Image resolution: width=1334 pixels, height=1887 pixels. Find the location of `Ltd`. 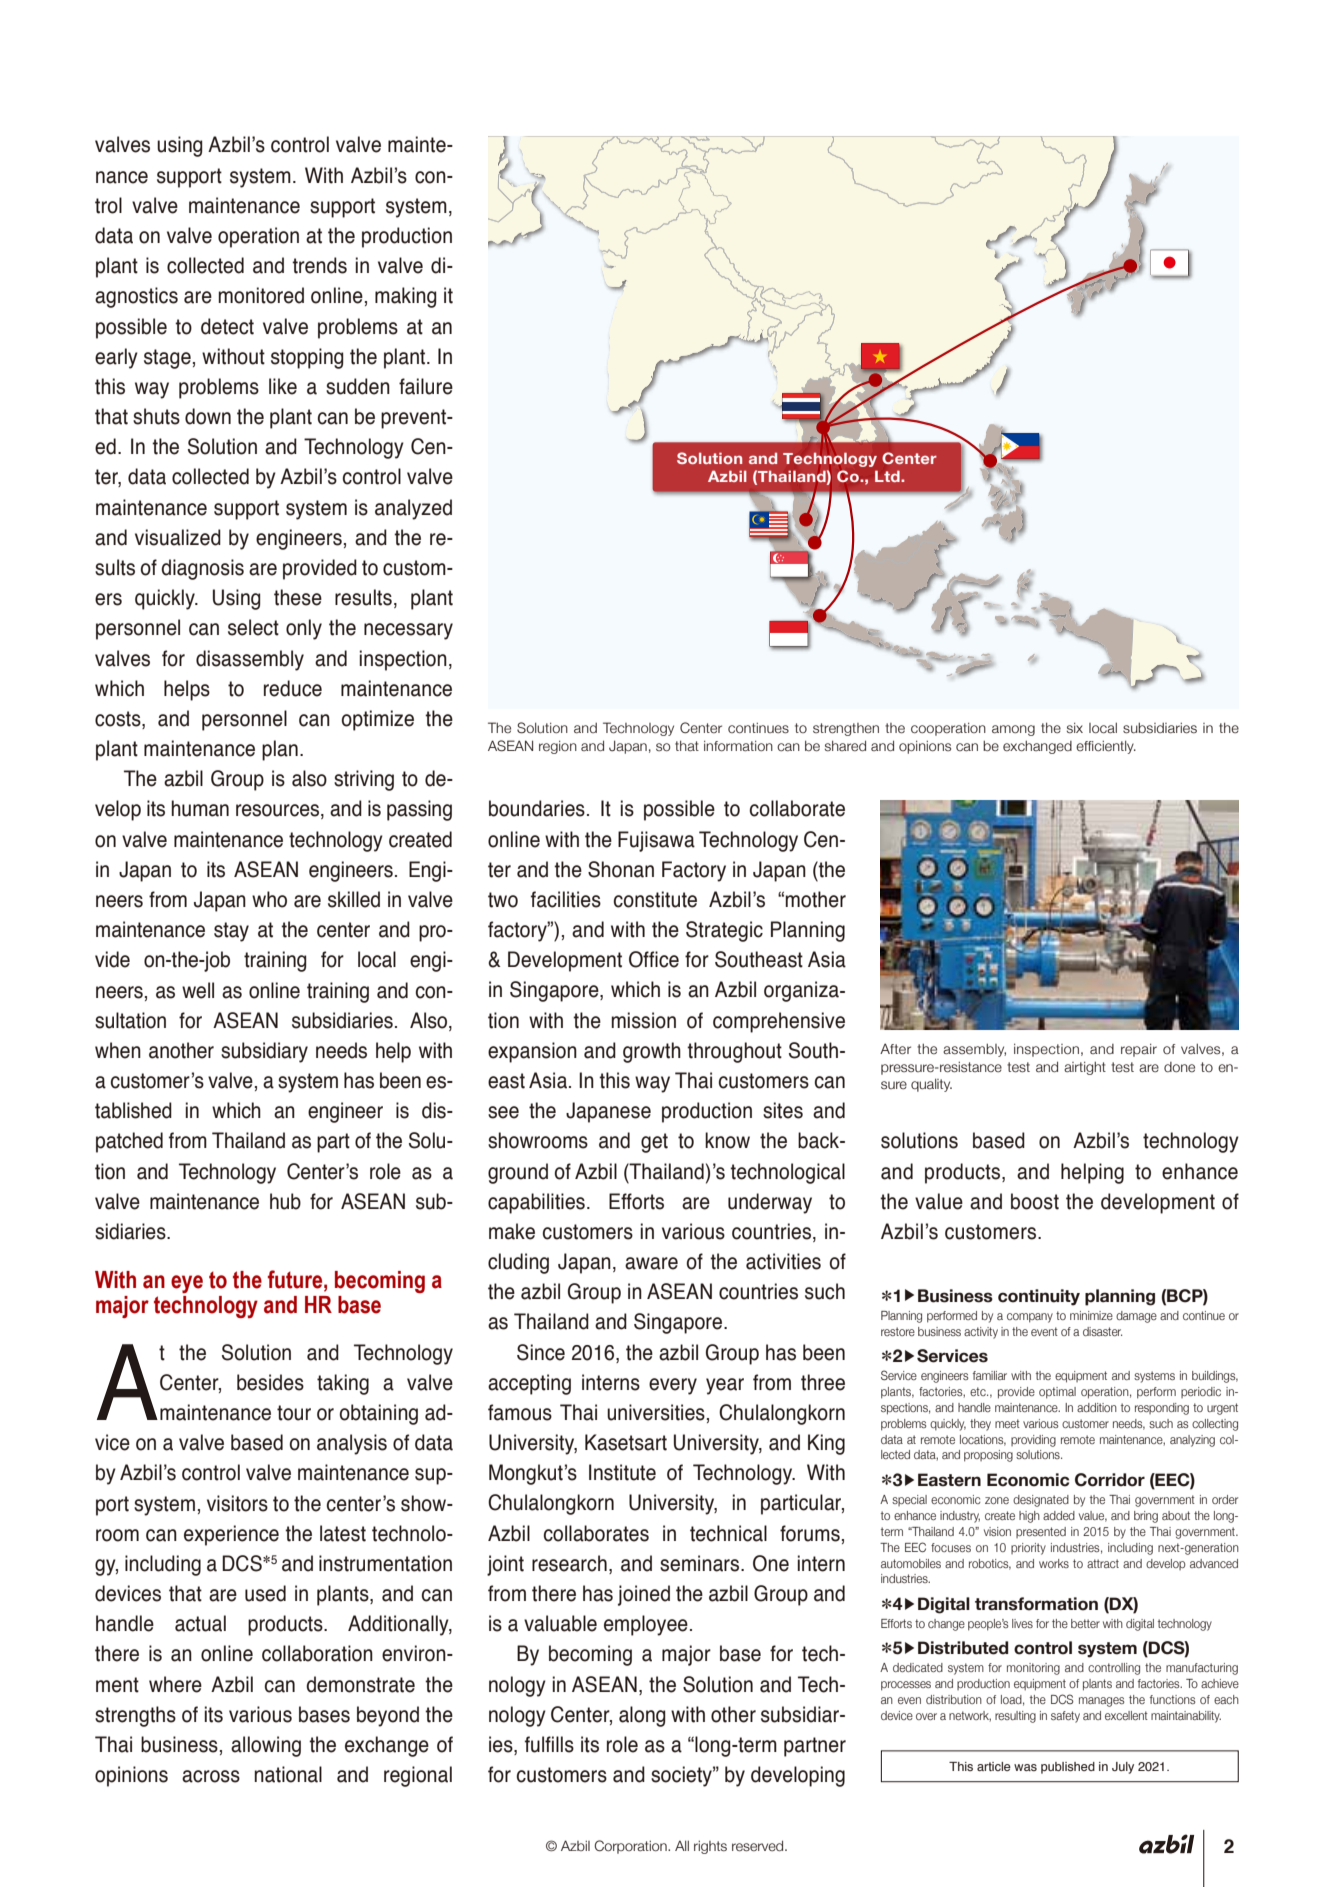

Ltd is located at coordinates (888, 476).
